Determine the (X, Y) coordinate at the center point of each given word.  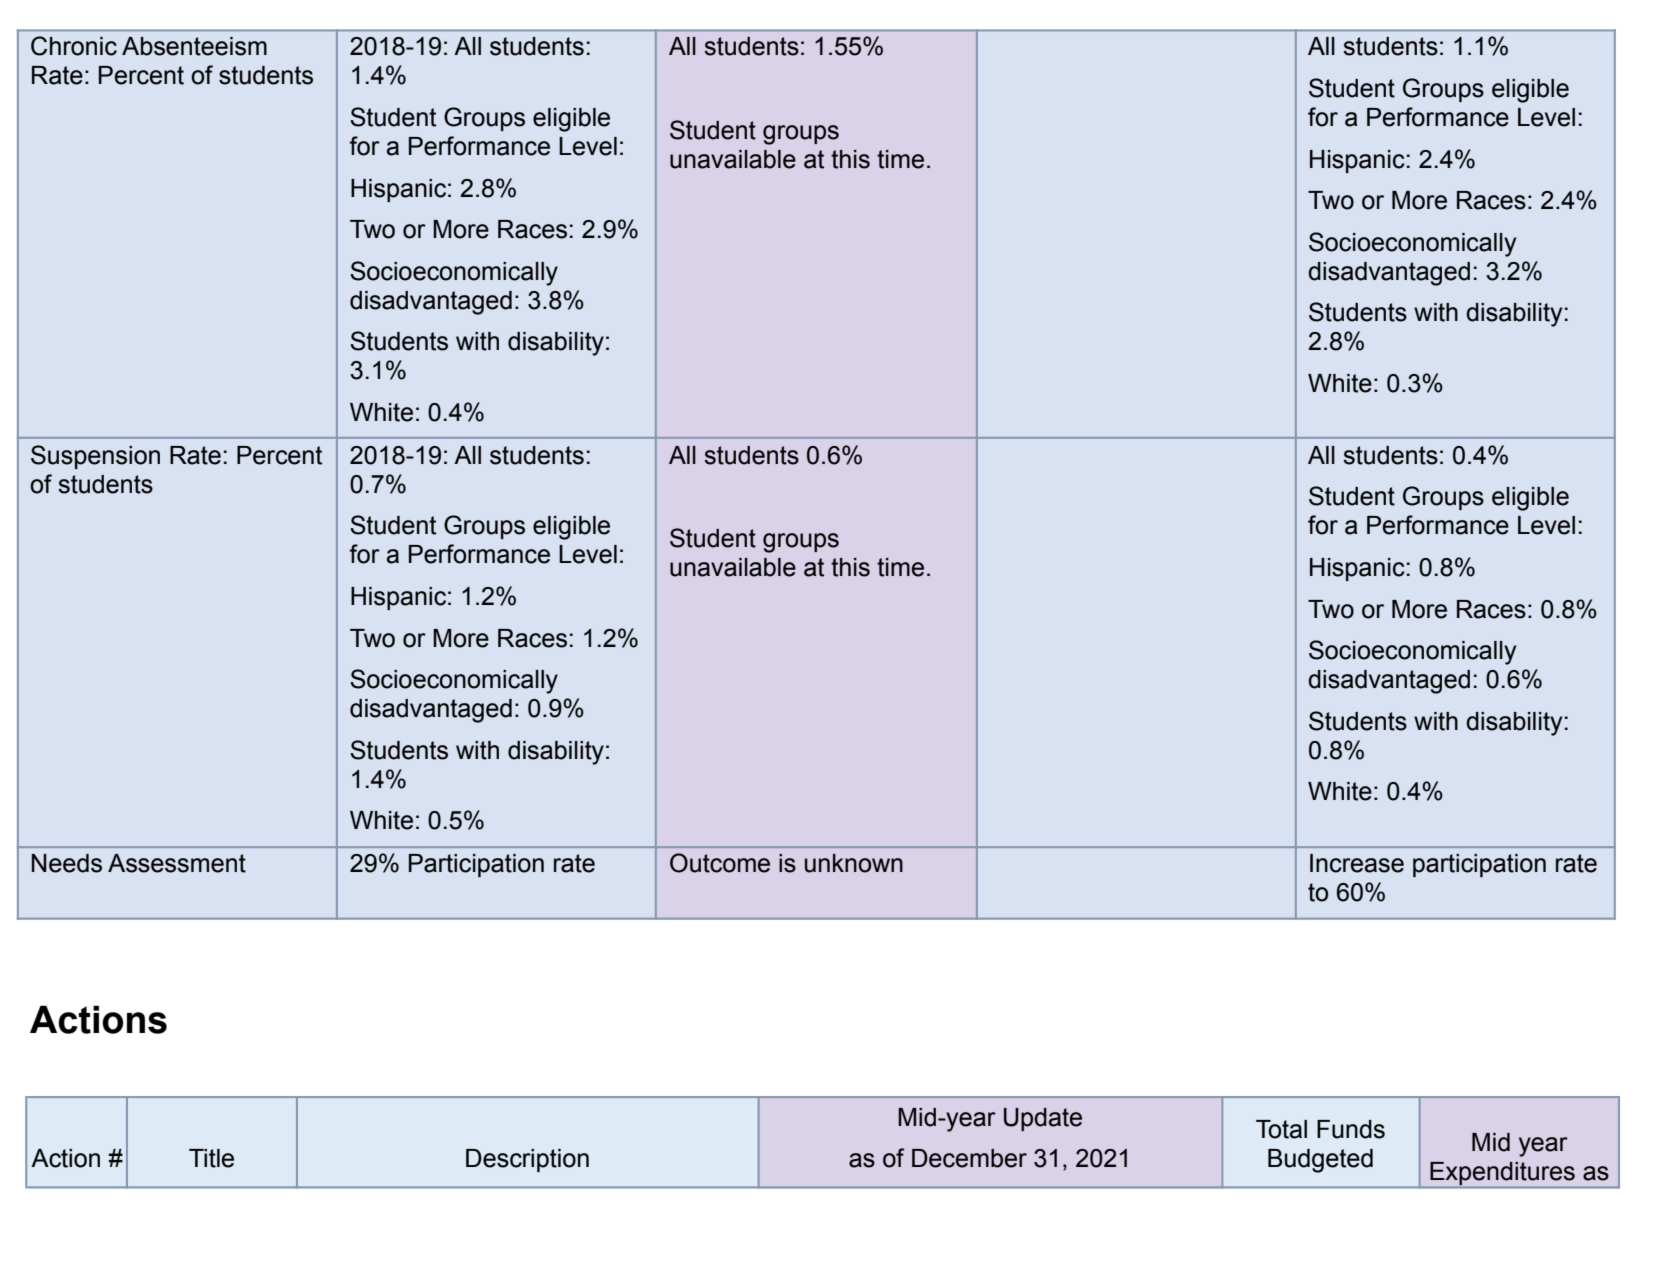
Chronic (74, 46)
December (969, 1158)
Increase (1357, 863)
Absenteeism (194, 46)
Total (1281, 1129)
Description (527, 1160)
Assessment (177, 863)
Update (1043, 1119)
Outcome (720, 863)
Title (211, 1158)
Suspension (95, 457)
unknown (854, 863)
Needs (67, 863)
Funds (1351, 1129)
